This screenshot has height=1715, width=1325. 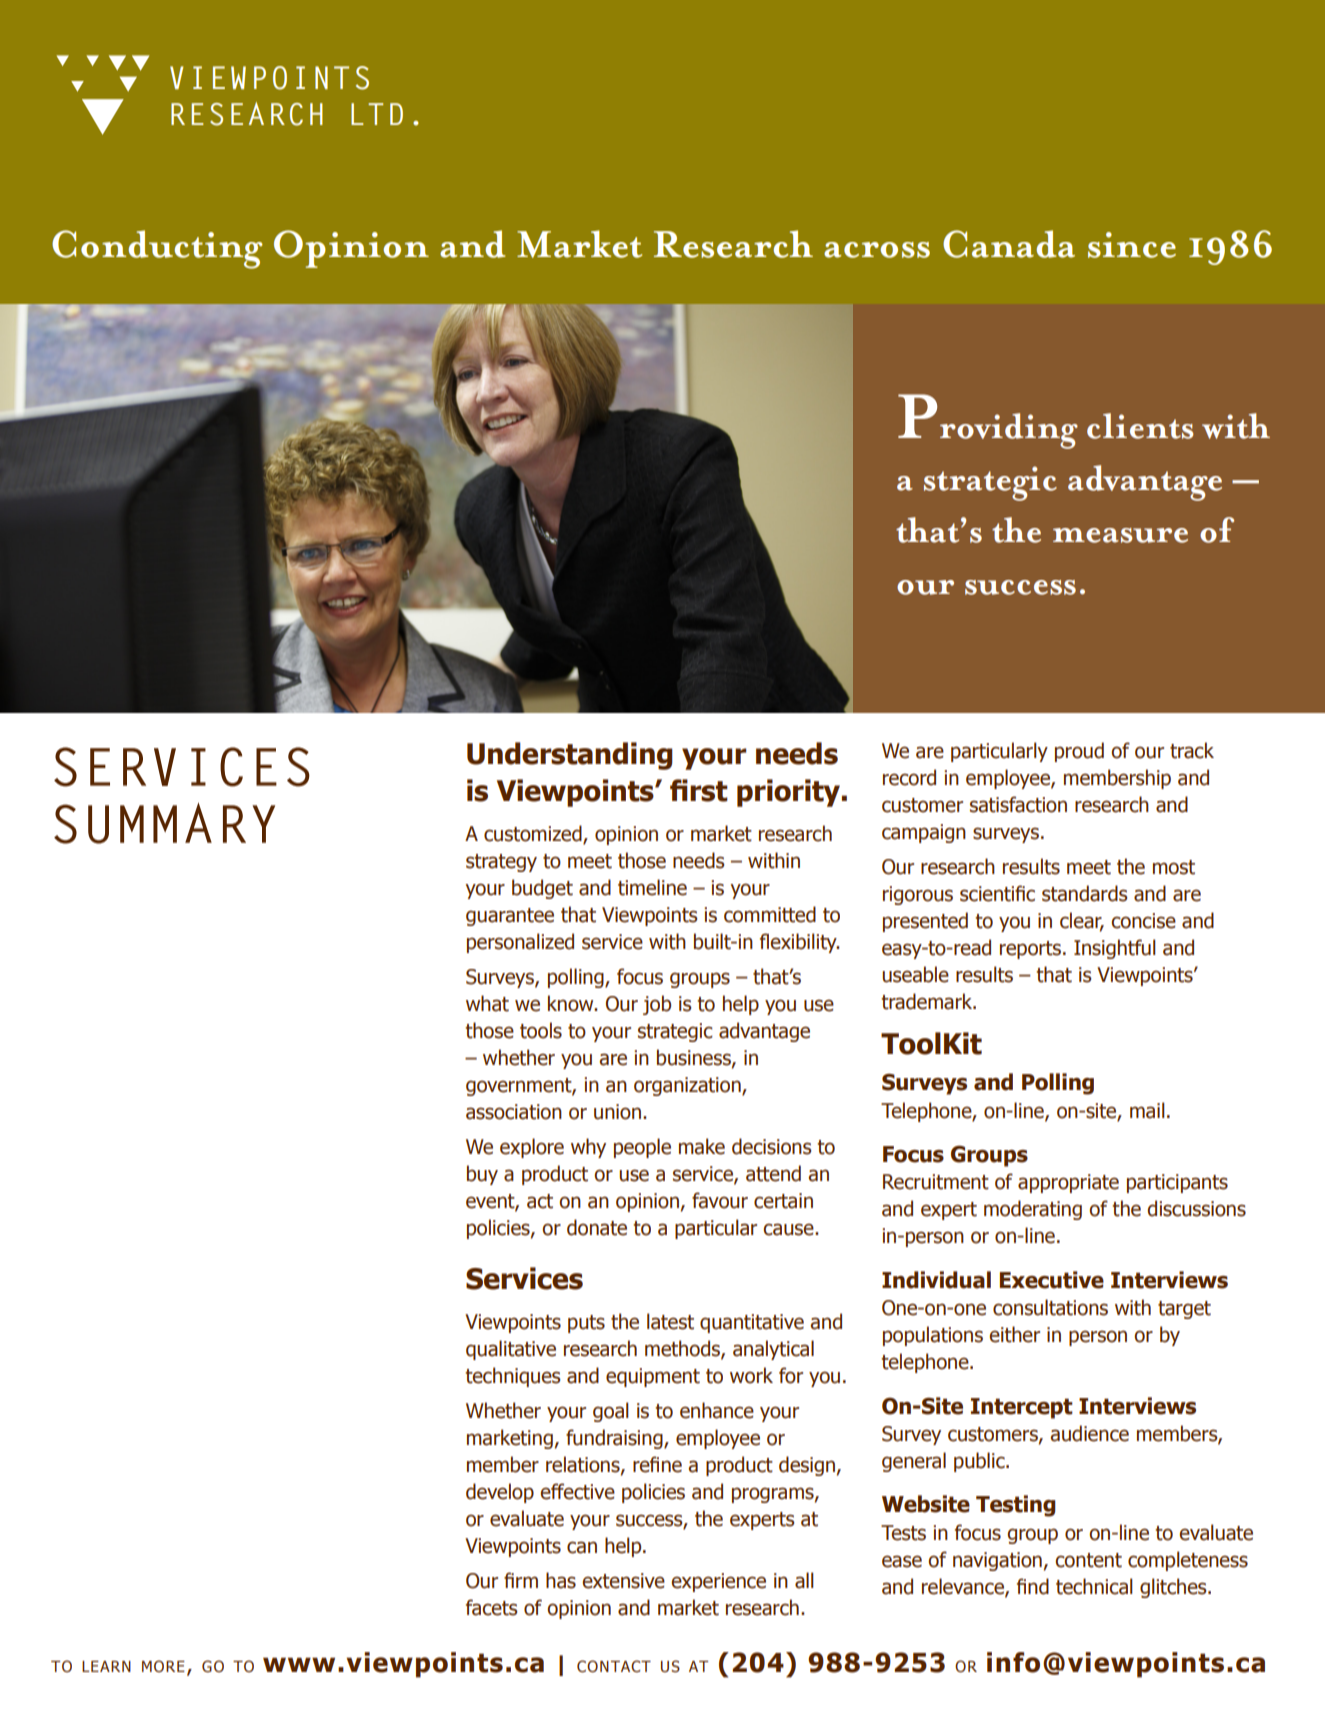 I want to click on Conducting, so click(x=157, y=249).
